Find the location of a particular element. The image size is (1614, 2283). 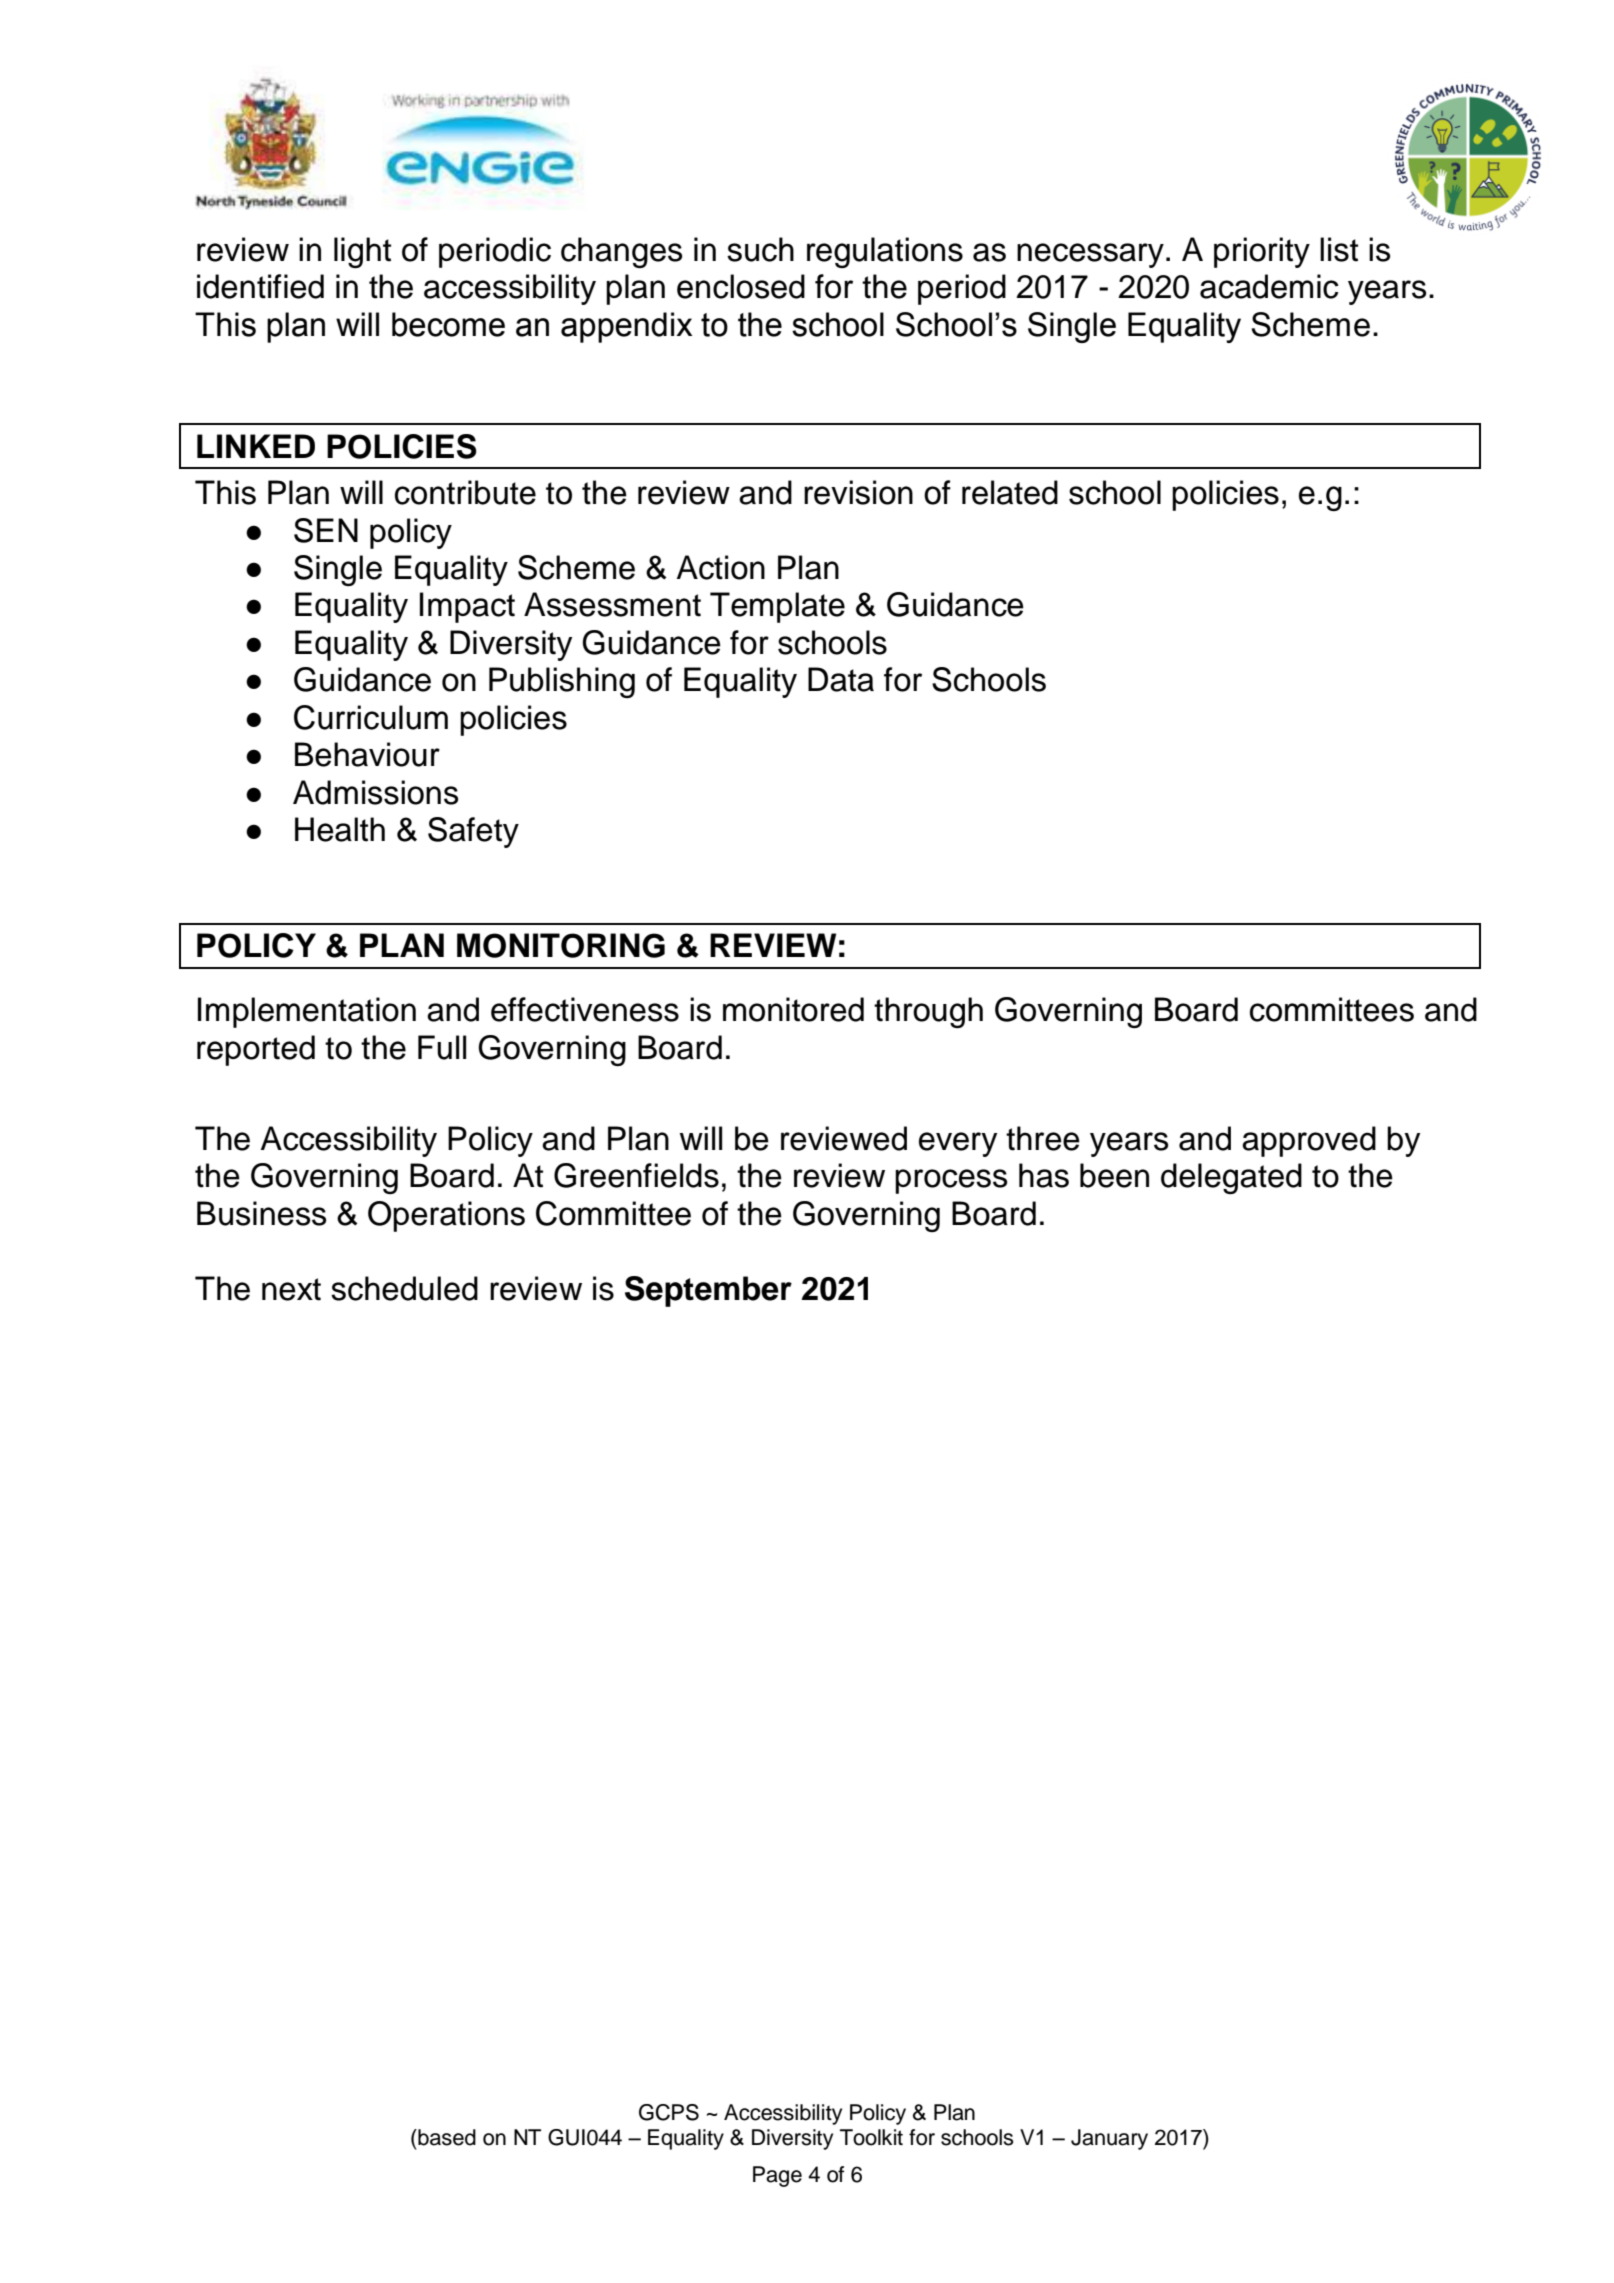

September is located at coordinates (708, 1291).
